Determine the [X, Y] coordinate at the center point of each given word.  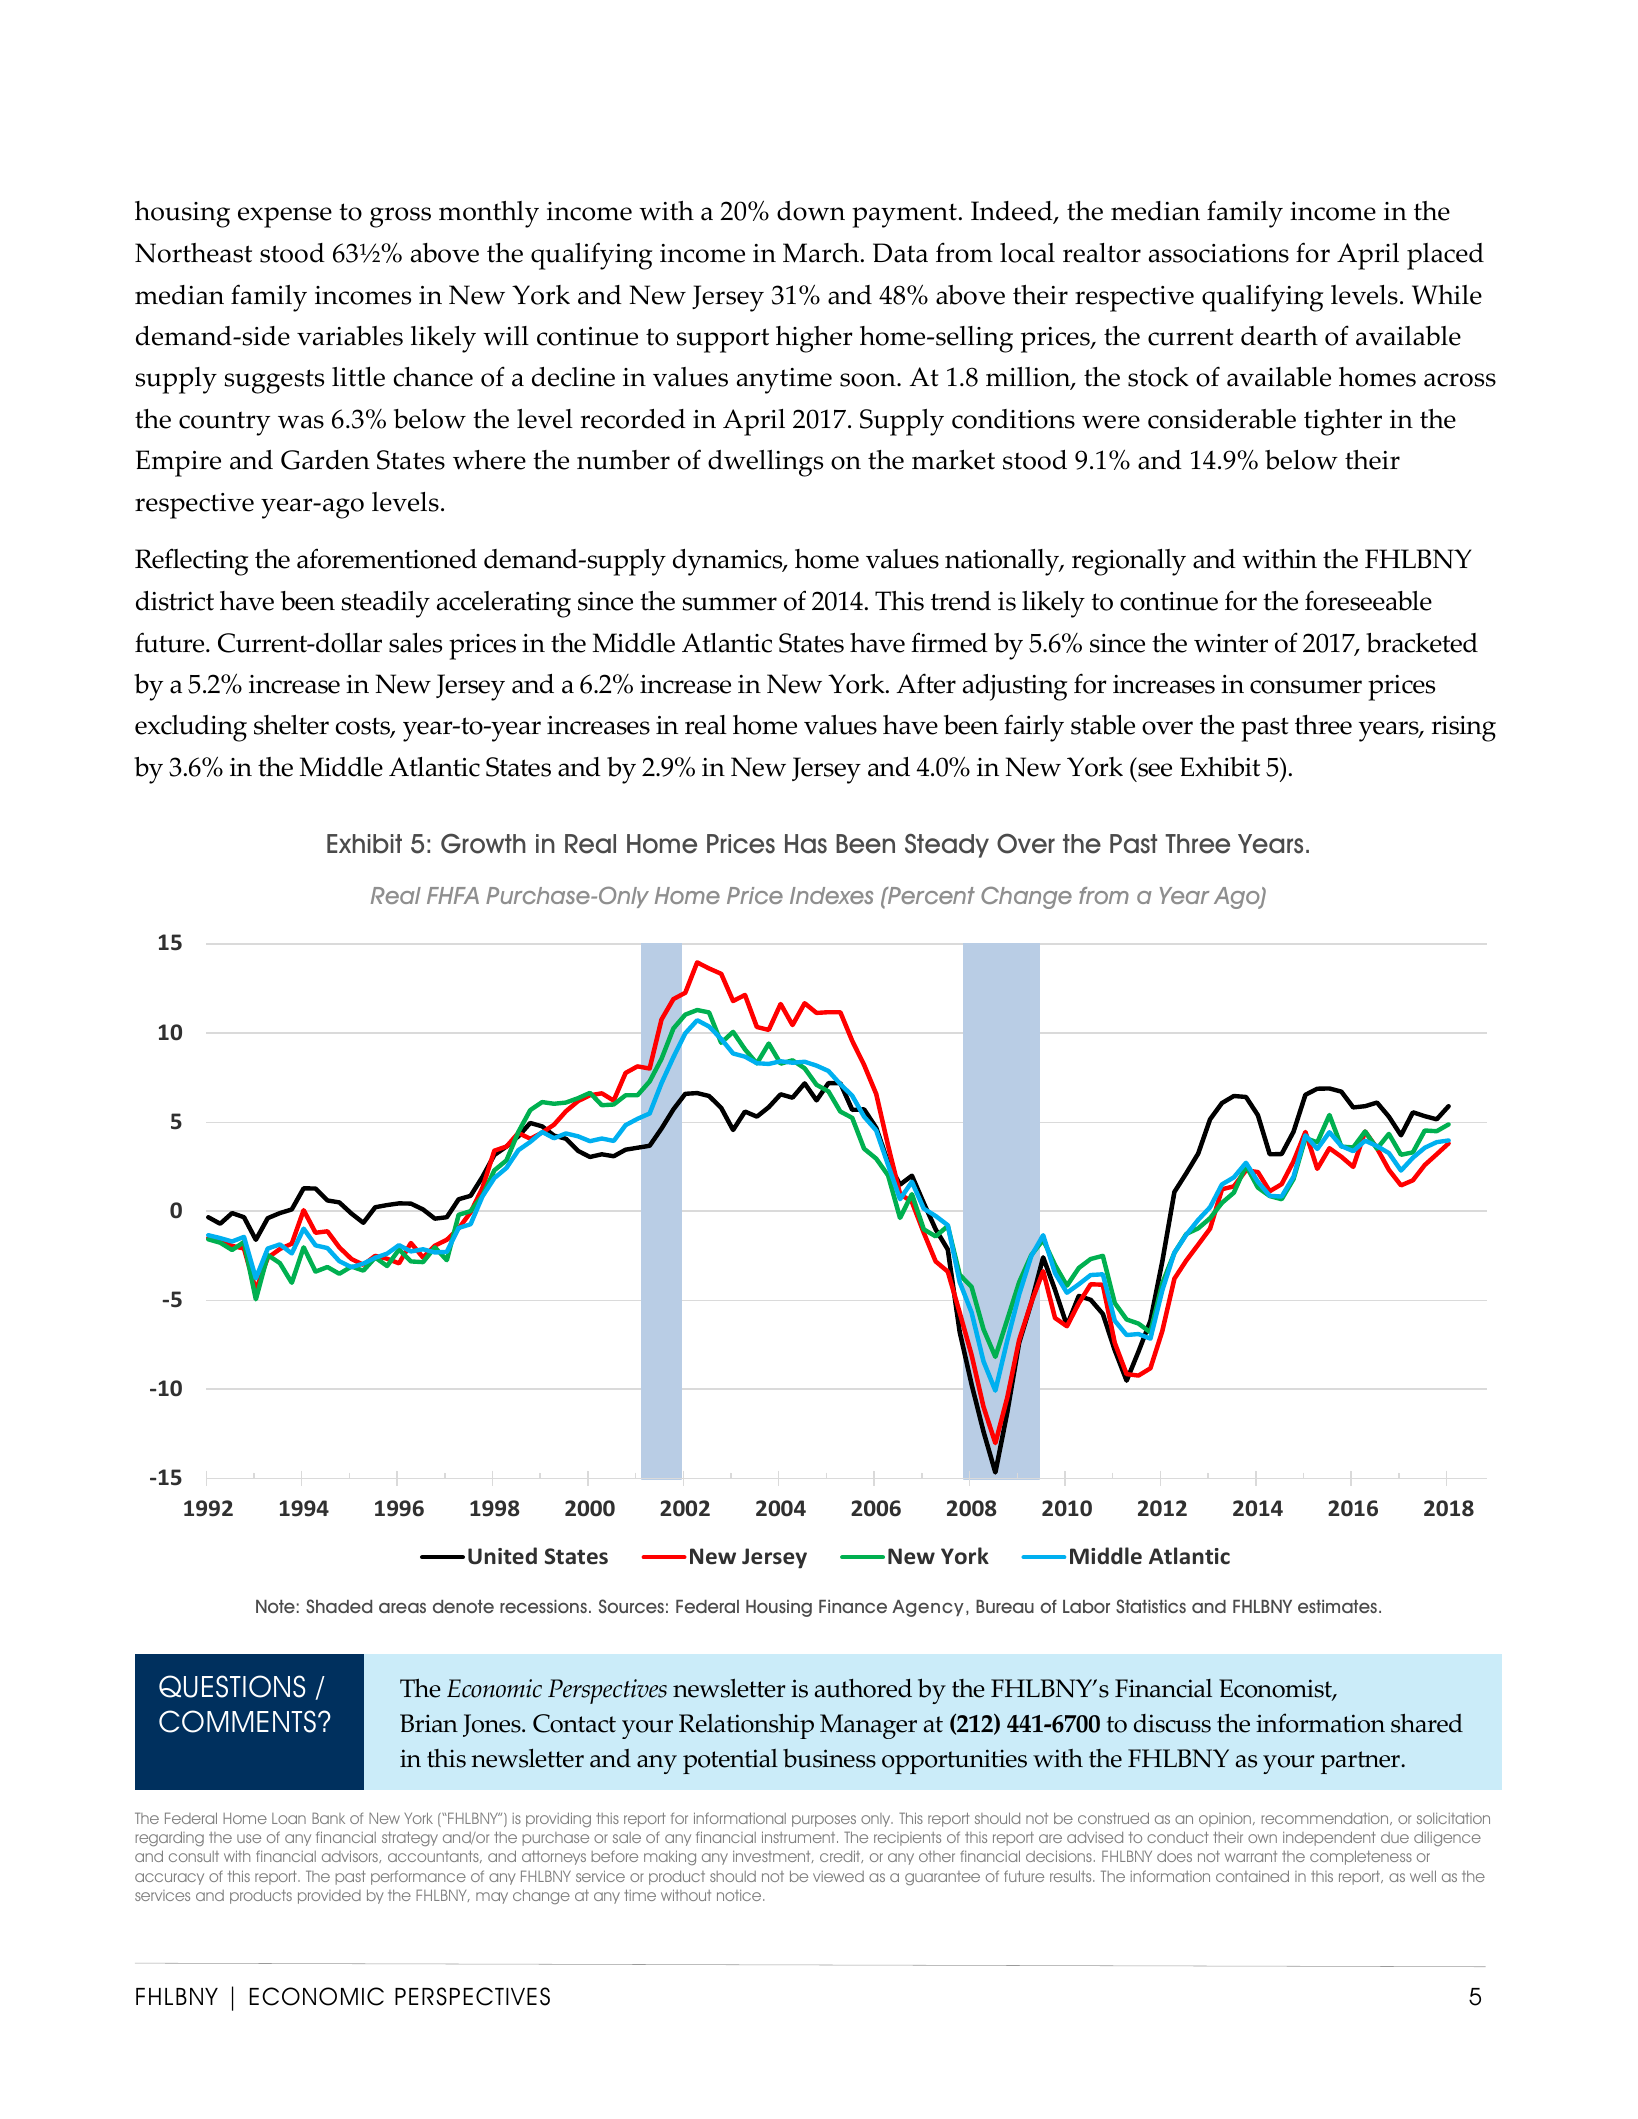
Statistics [1151, 1606]
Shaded [339, 1606]
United [502, 1556]
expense [285, 217]
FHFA [453, 895]
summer [729, 604]
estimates [1337, 1606]
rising [1464, 729]
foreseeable [1368, 600]
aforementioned [387, 558]
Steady [947, 845]
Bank [328, 1818]
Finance [853, 1606]
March [821, 253]
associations [1219, 253]
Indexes [831, 895]
